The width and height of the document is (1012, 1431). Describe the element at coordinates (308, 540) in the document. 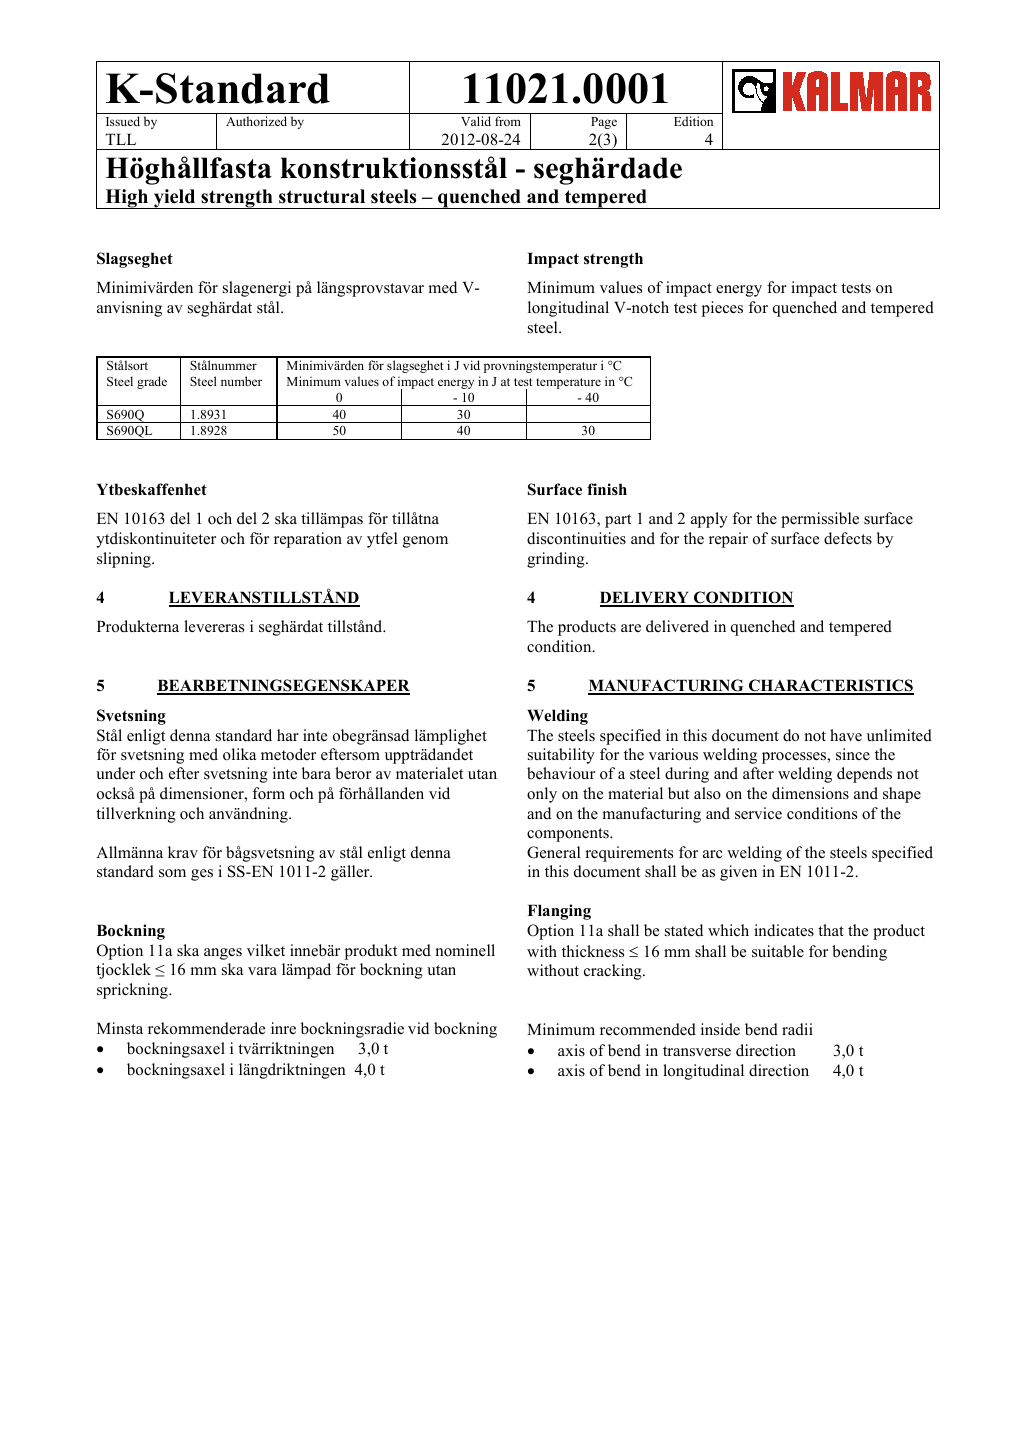

I see `reparation` at that location.
